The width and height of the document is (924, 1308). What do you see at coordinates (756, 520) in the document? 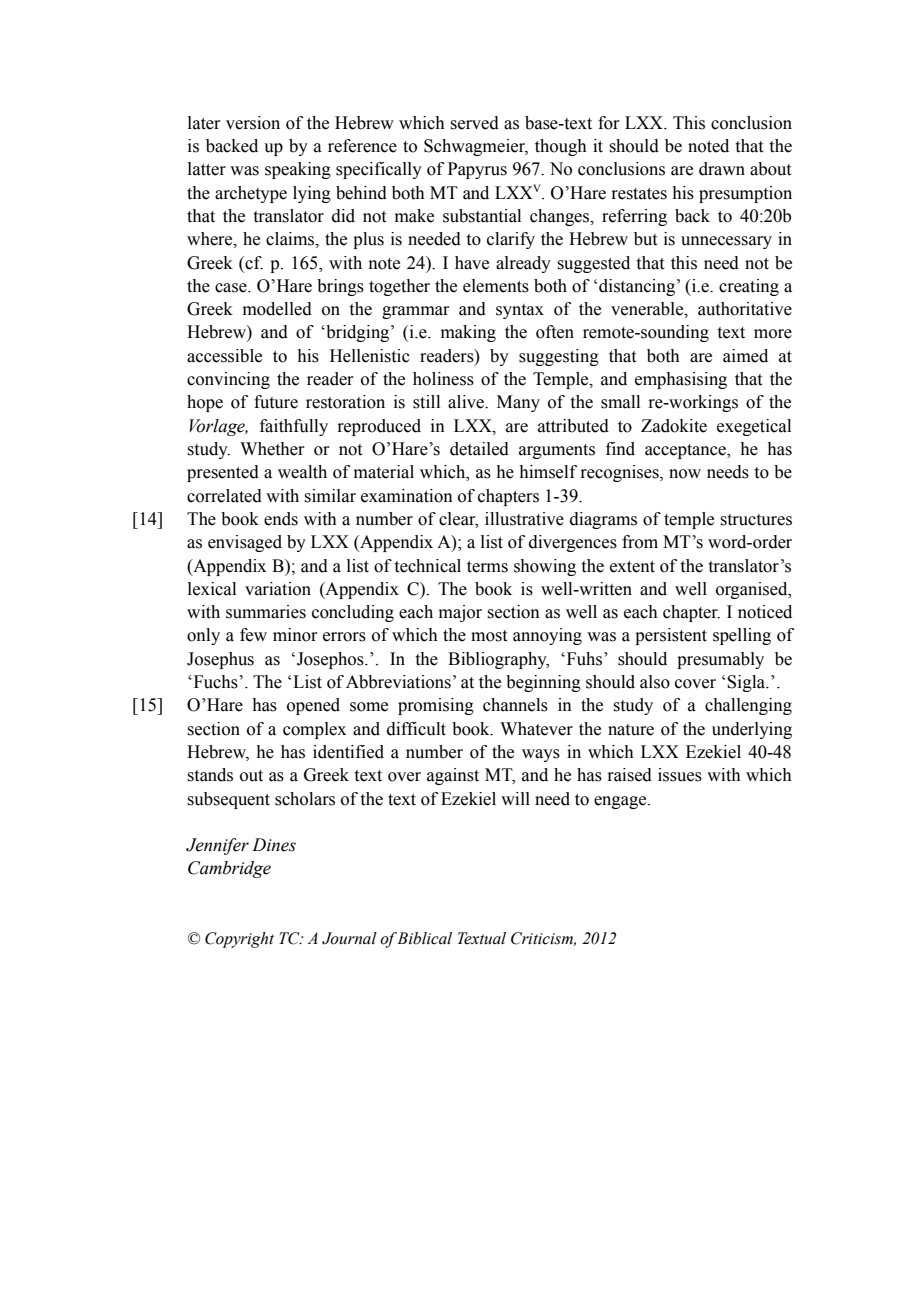
I see `structures` at bounding box center [756, 520].
